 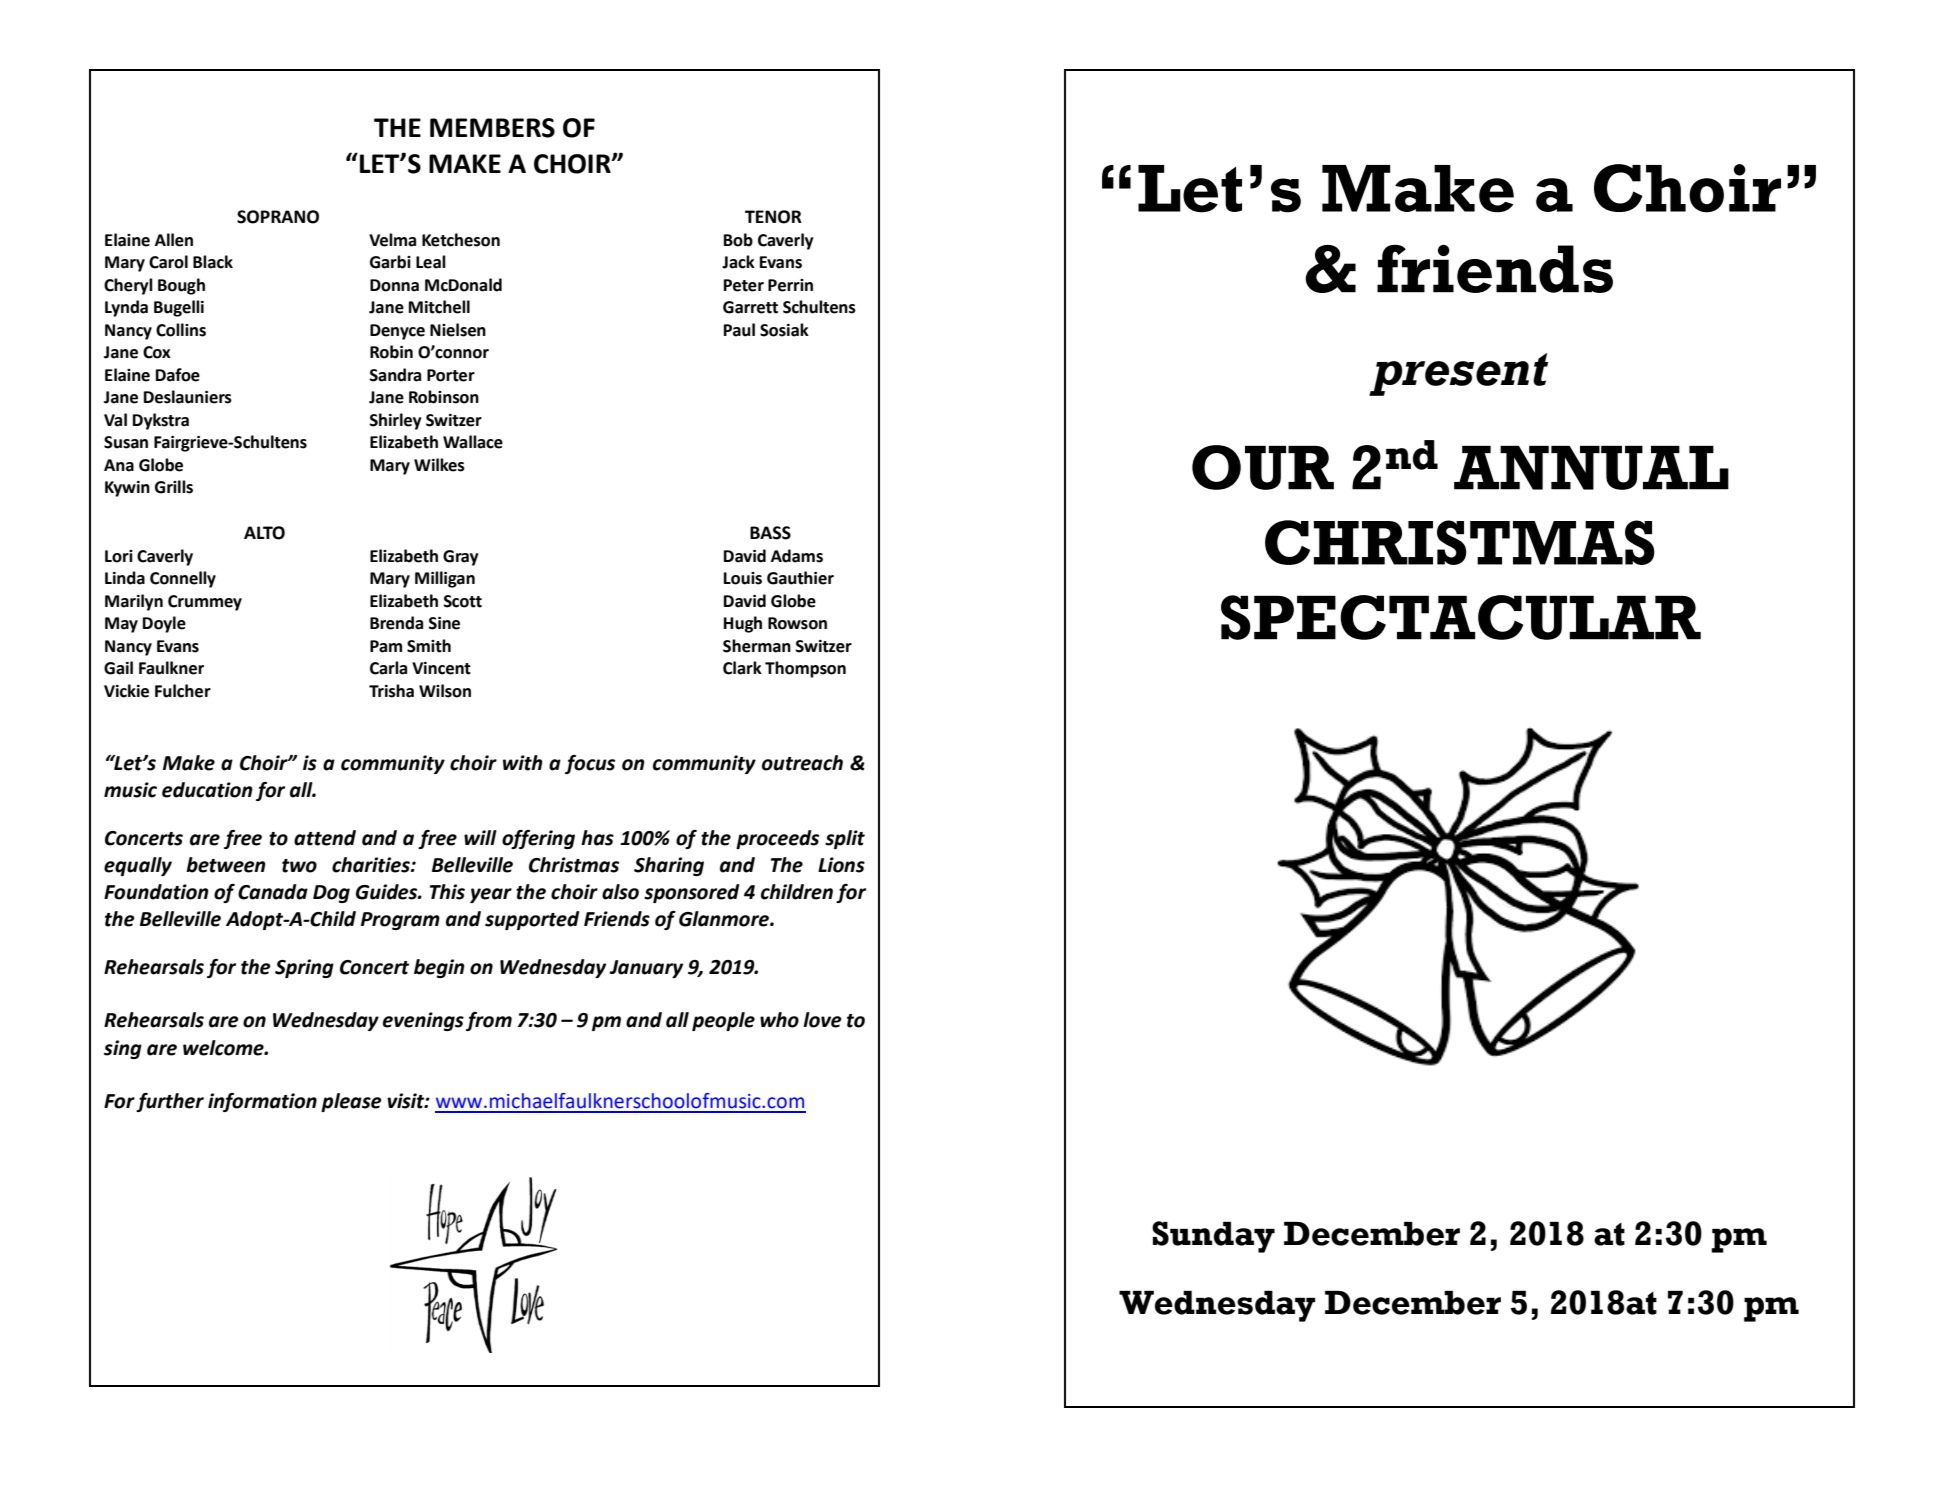 What do you see at coordinates (262, 1102) in the image?
I see `information` at bounding box center [262, 1102].
